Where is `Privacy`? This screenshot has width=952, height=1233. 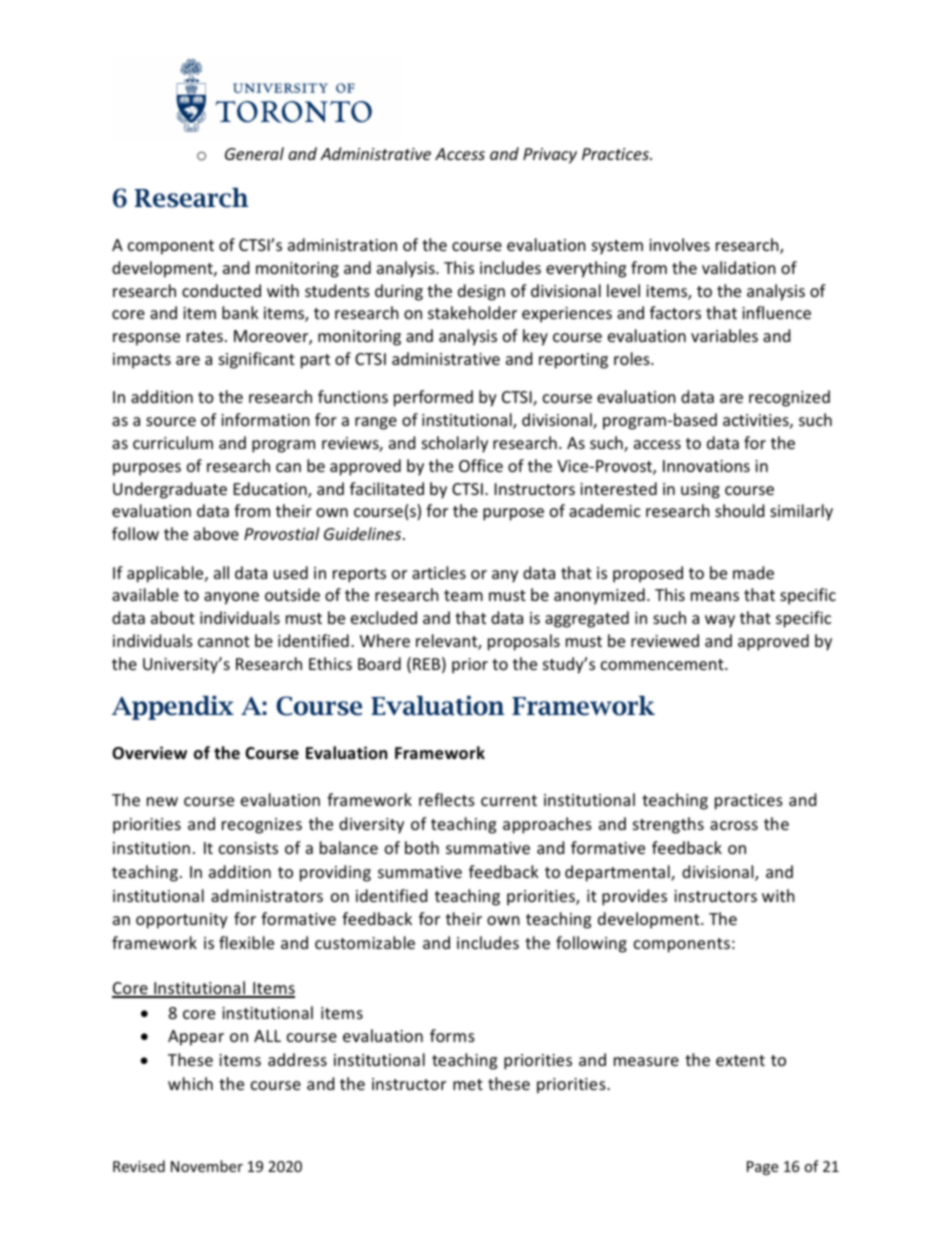 Privacy is located at coordinates (550, 156).
